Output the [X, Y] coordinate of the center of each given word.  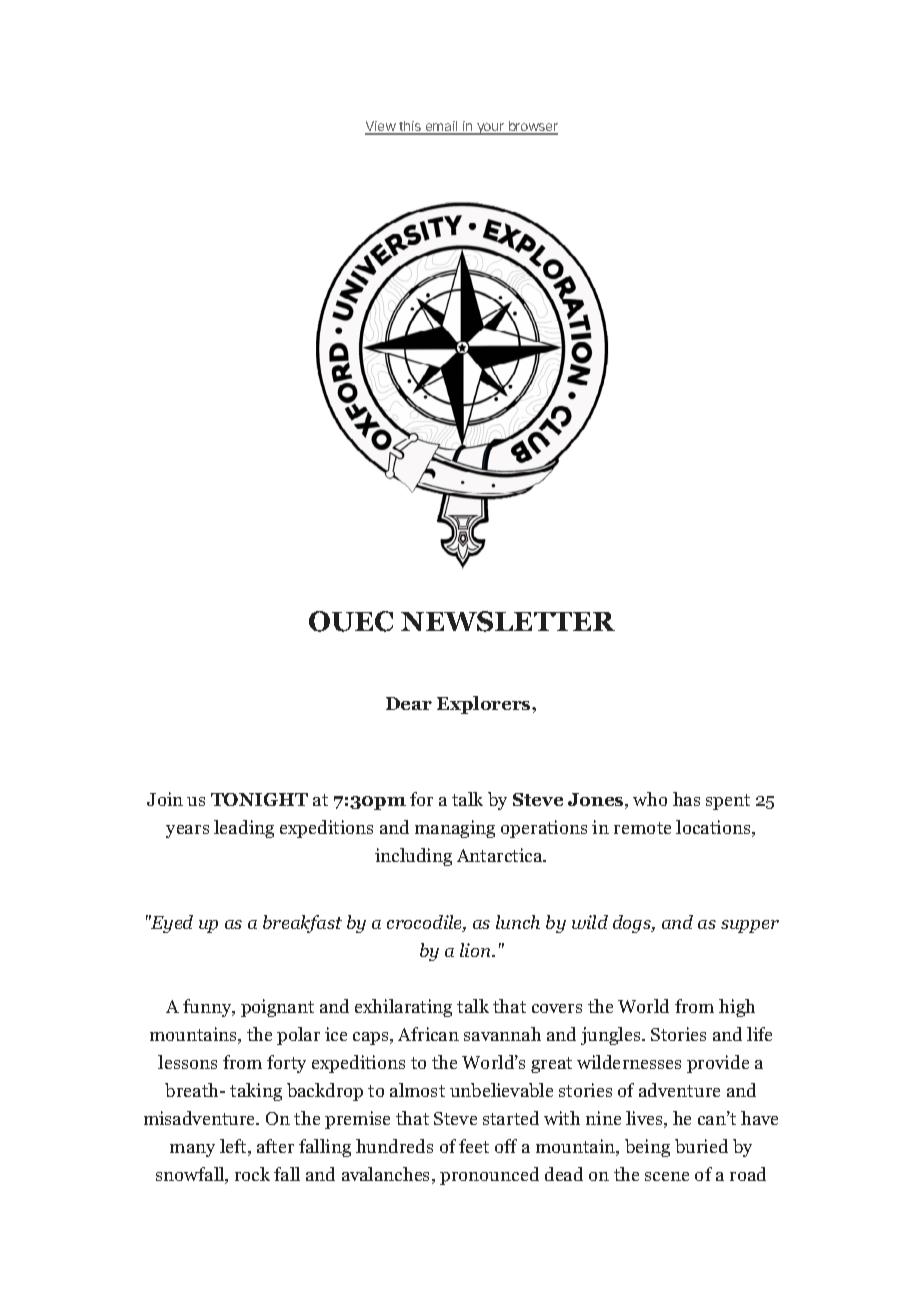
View [381, 128]
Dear [409, 703]
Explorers [485, 705]
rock [252, 1174]
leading [244, 829]
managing [455, 829]
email [441, 128]
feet [474, 1146]
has [686, 799]
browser [532, 128]
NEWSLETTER [508, 621]
